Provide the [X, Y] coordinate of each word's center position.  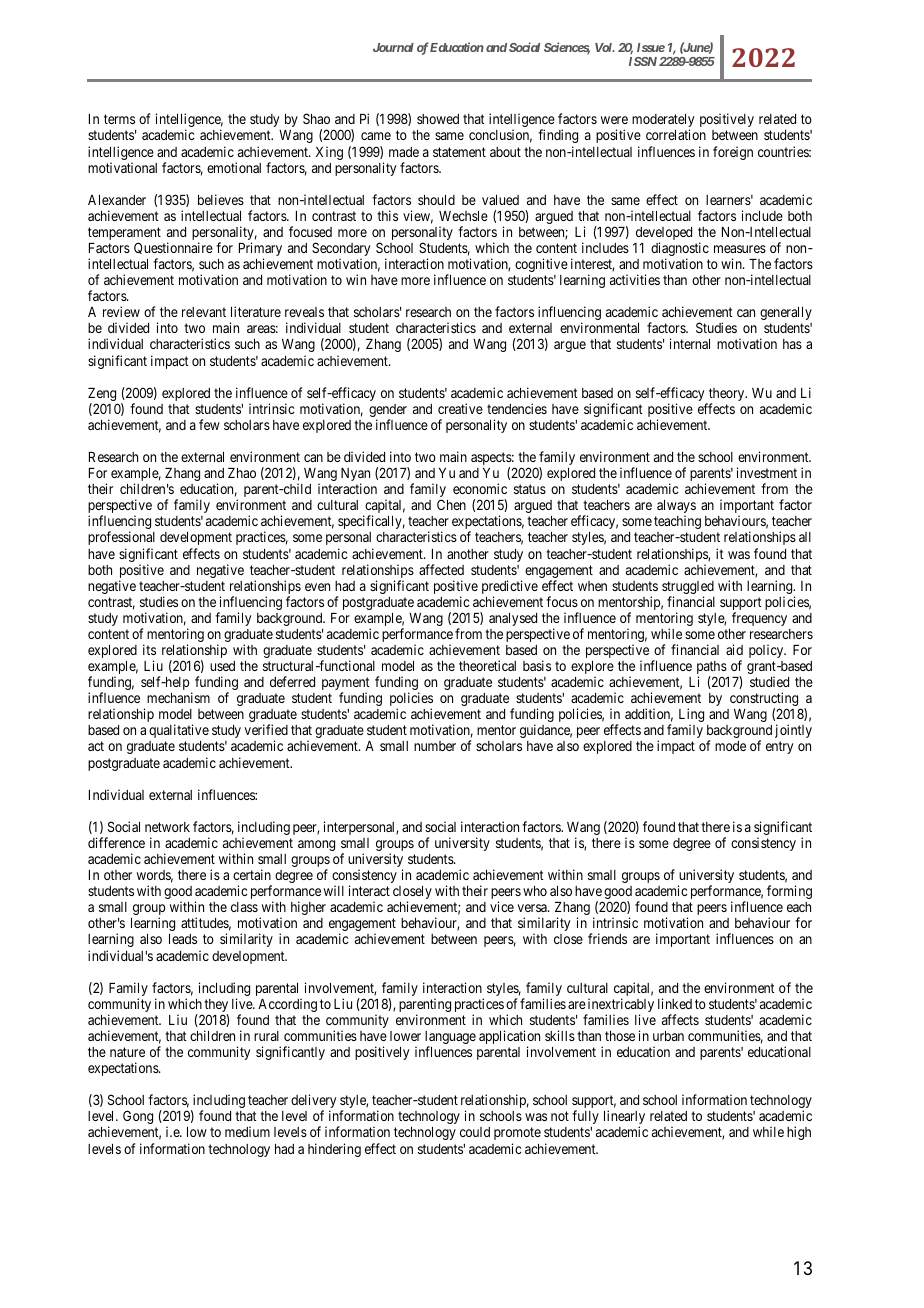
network [167, 827]
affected [441, 569]
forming [789, 892]
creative [460, 408]
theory [727, 396]
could [475, 1132]
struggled [688, 589]
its [149, 649]
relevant [204, 312]
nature [127, 1052]
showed [438, 119]
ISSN [643, 61]
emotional [234, 167]
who [535, 891]
